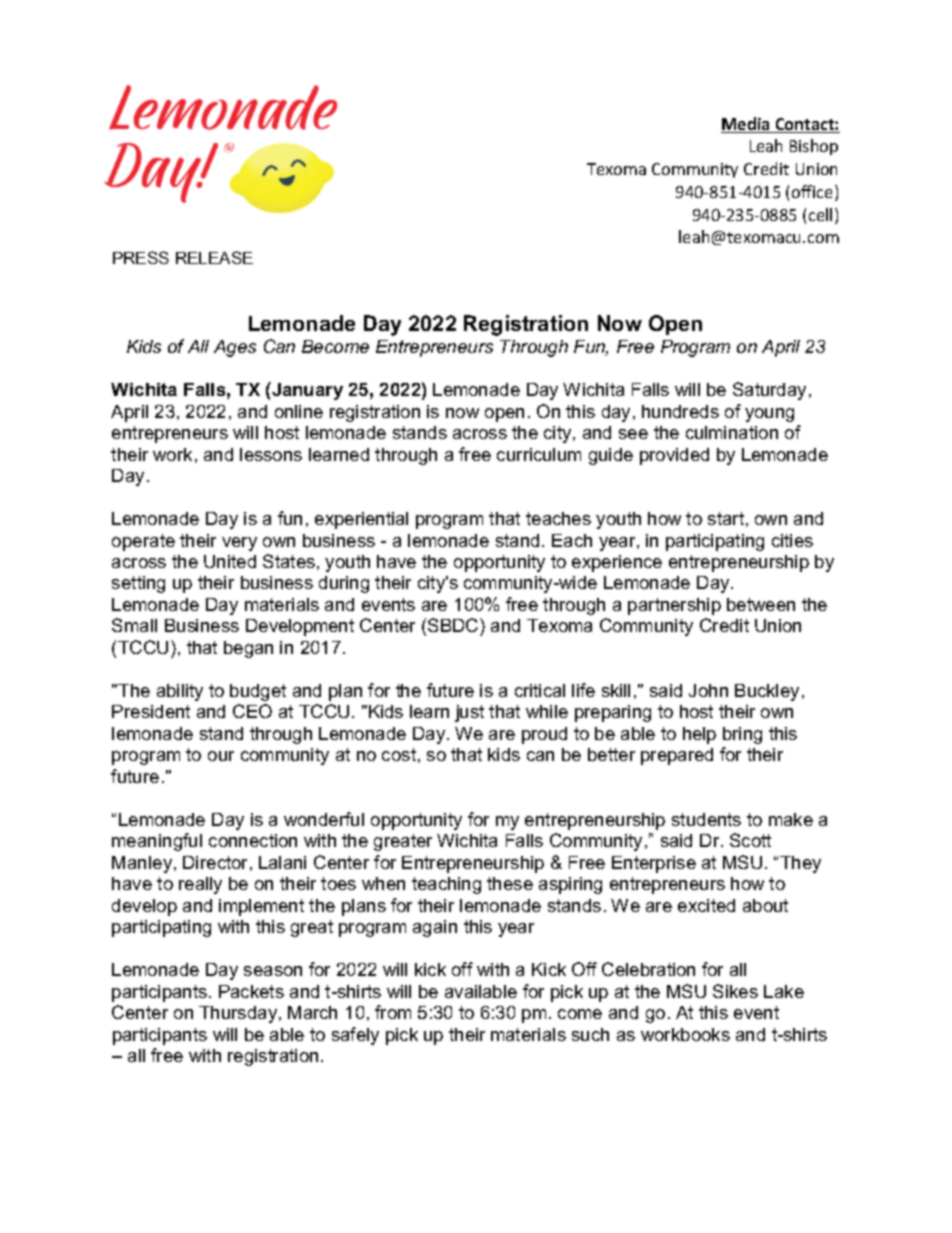 Image resolution: width=952 pixels, height=1233 pixels. What do you see at coordinates (271, 454) in the image?
I see `lessons` at bounding box center [271, 454].
